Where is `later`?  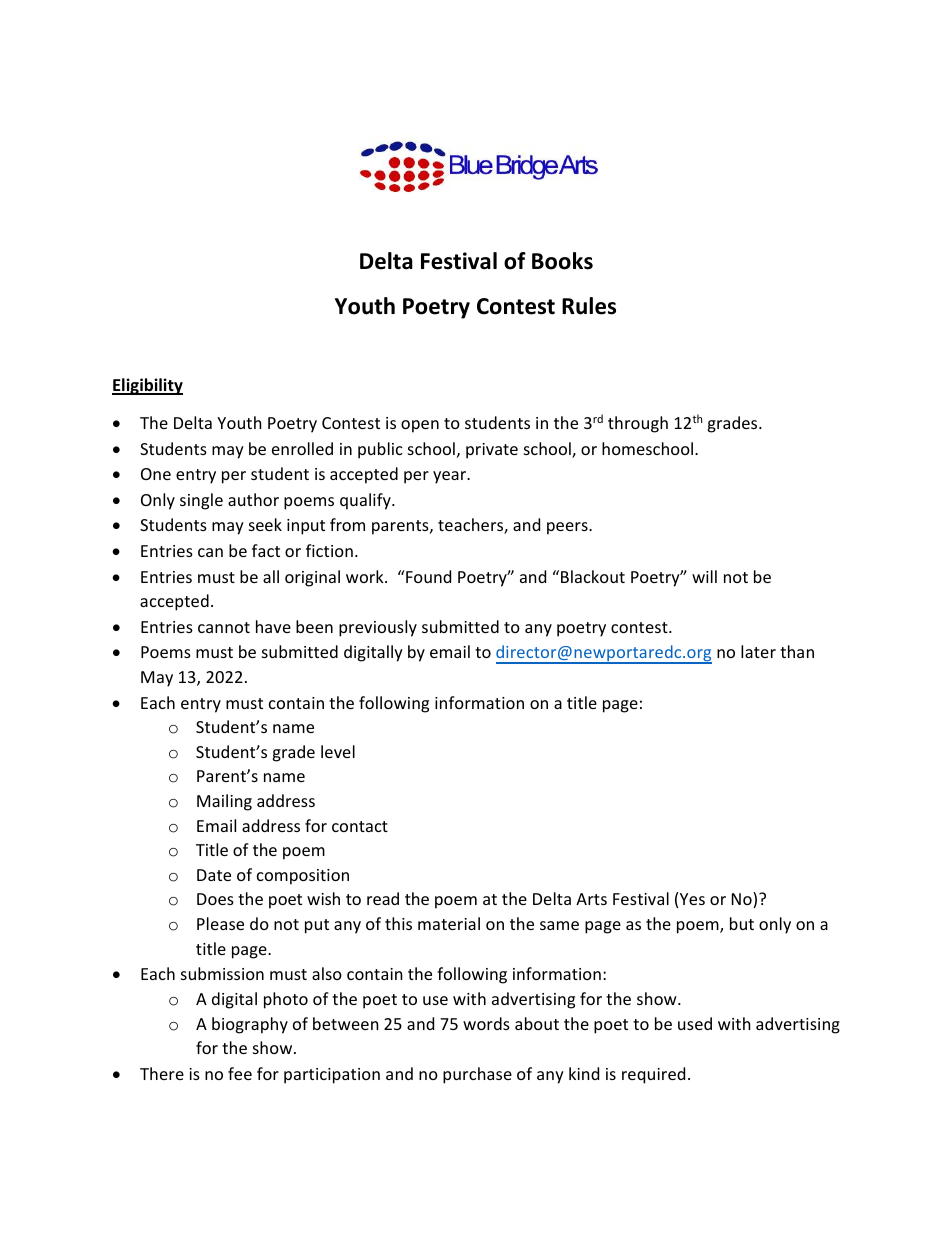 later is located at coordinates (758, 651).
